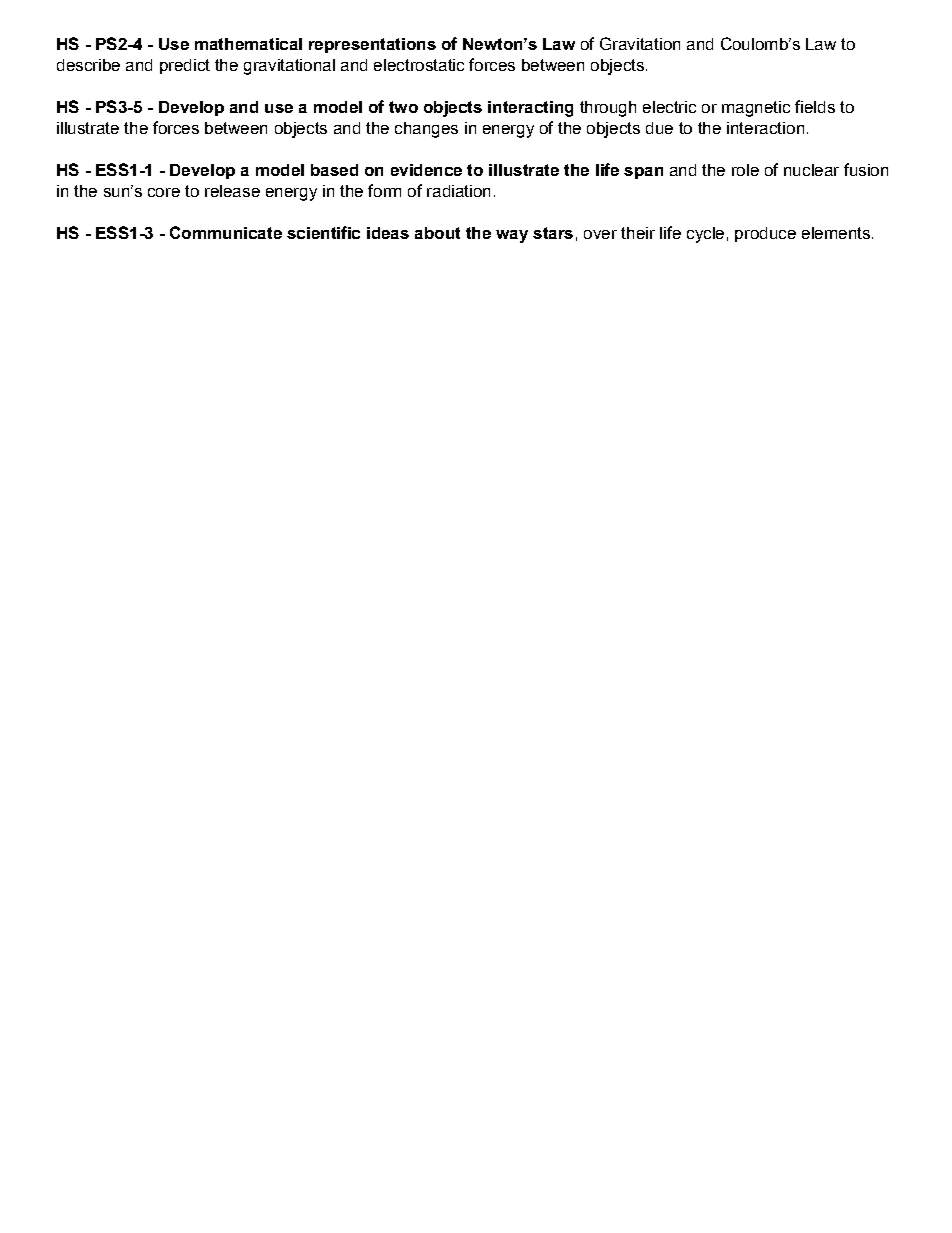 The width and height of the screenshot is (952, 1233). Describe the element at coordinates (372, 45) in the screenshot. I see `representations` at that location.
